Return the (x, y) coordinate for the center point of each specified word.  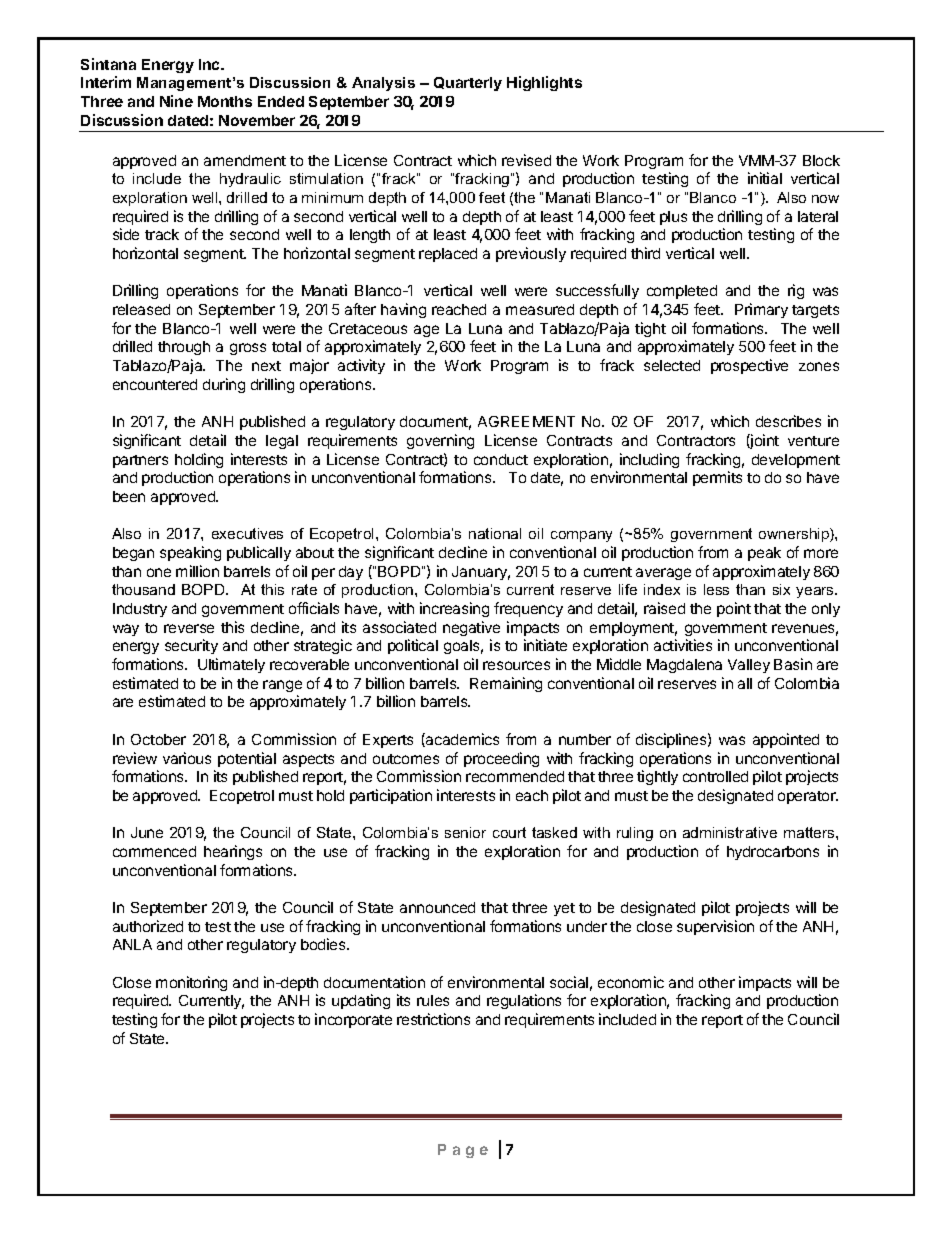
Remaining (506, 684)
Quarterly (468, 84)
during (224, 385)
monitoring (191, 983)
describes (788, 421)
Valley (749, 666)
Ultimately (231, 665)
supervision (715, 927)
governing (440, 441)
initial (765, 178)
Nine (176, 101)
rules (433, 1000)
